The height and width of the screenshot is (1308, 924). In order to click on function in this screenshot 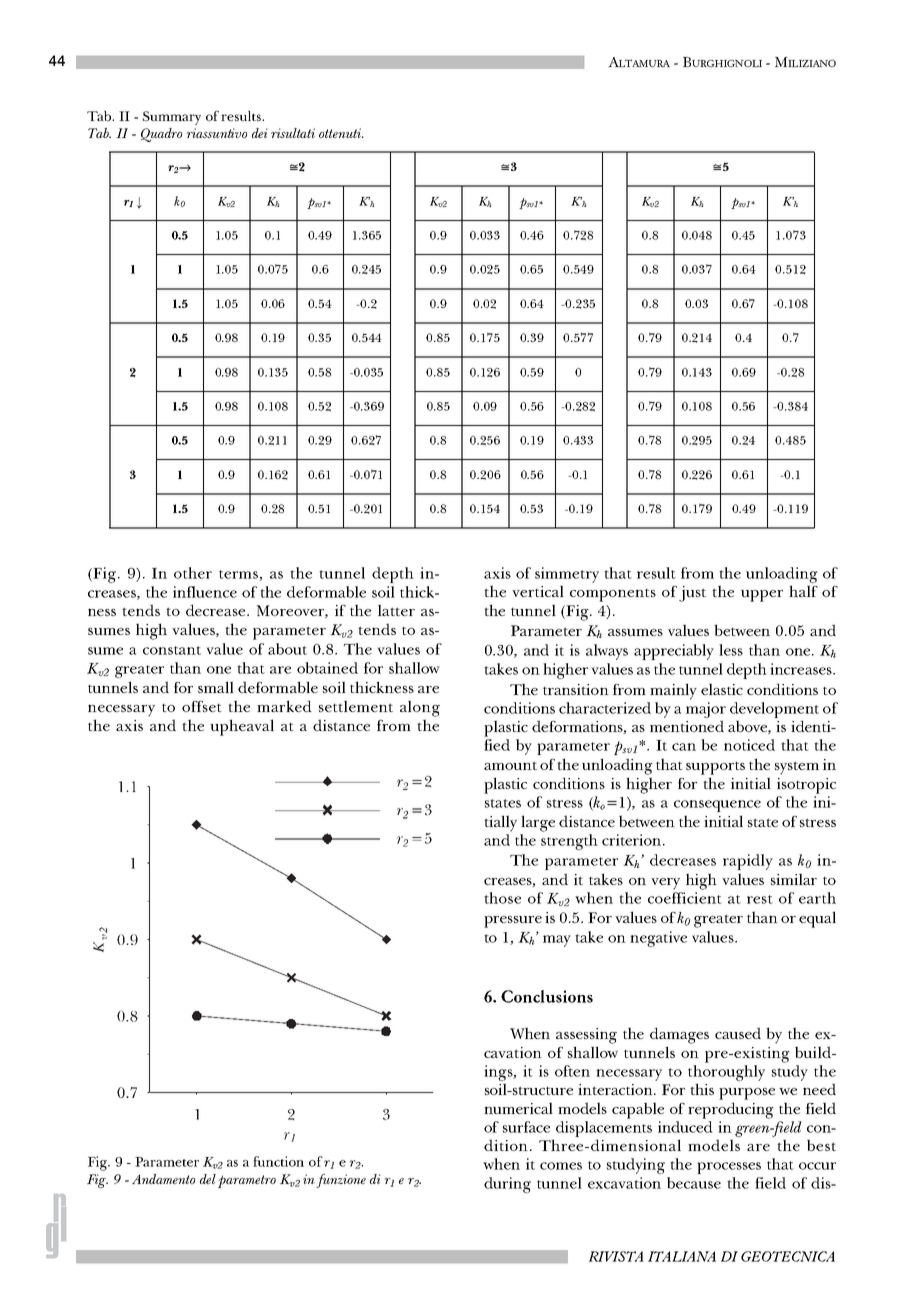, I will do `click(278, 1161)`.
